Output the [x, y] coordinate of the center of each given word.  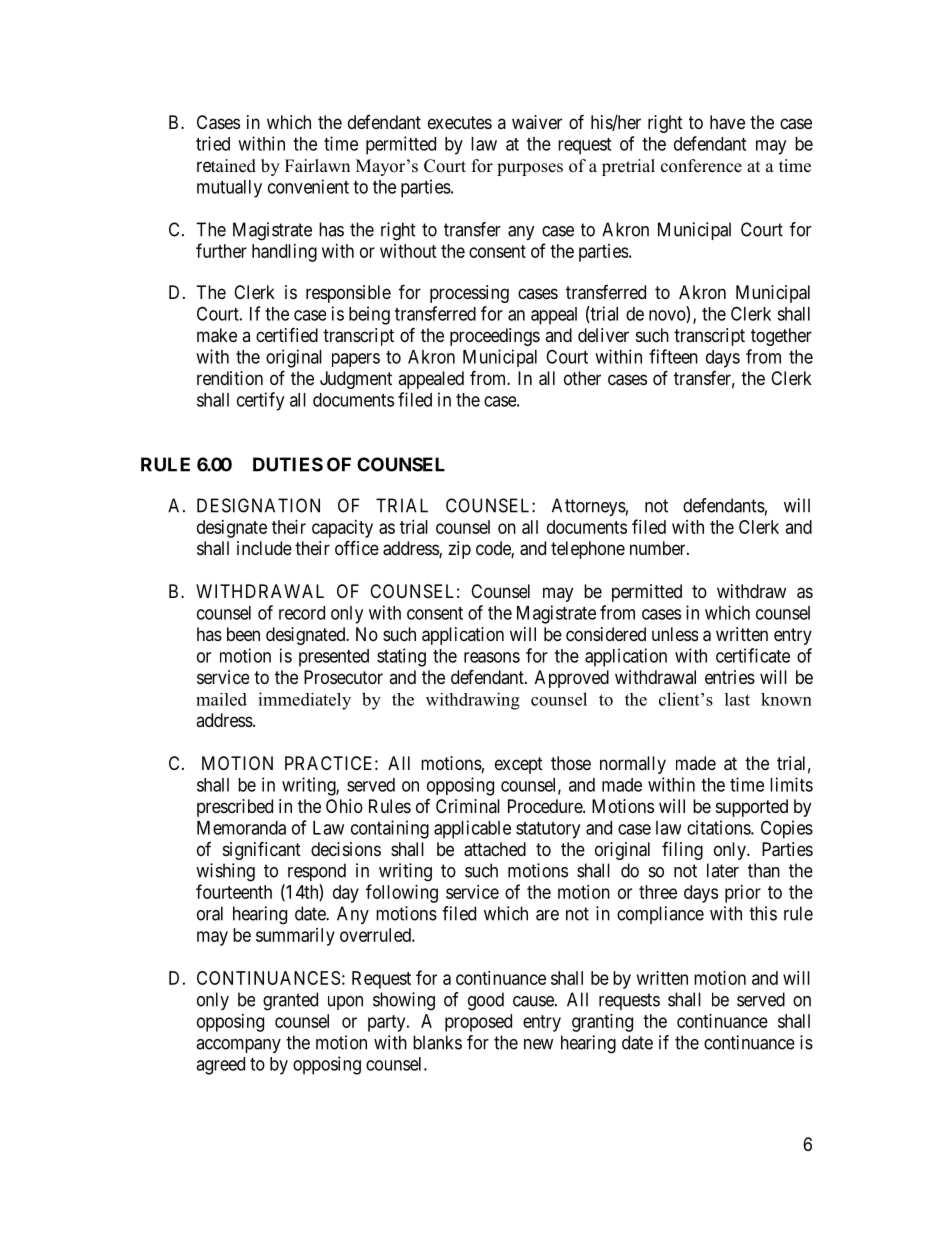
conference [701, 166]
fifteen [673, 356]
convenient [308, 186]
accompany [238, 1046]
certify [260, 401]
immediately [304, 701]
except [519, 765]
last [737, 699]
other [582, 378]
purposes [530, 169]
